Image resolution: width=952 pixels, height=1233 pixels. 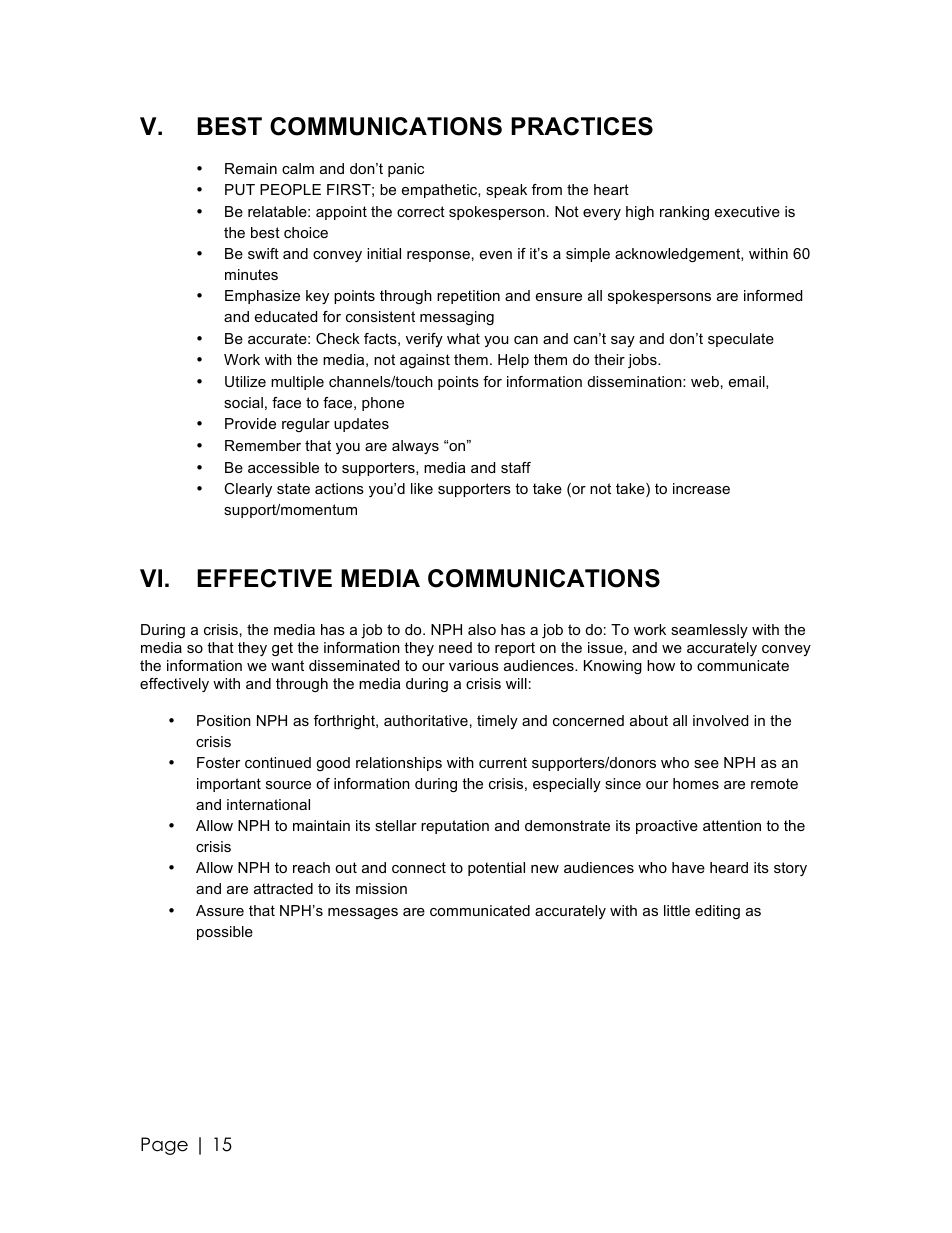 I want to click on Remain, so click(x=251, y=168).
